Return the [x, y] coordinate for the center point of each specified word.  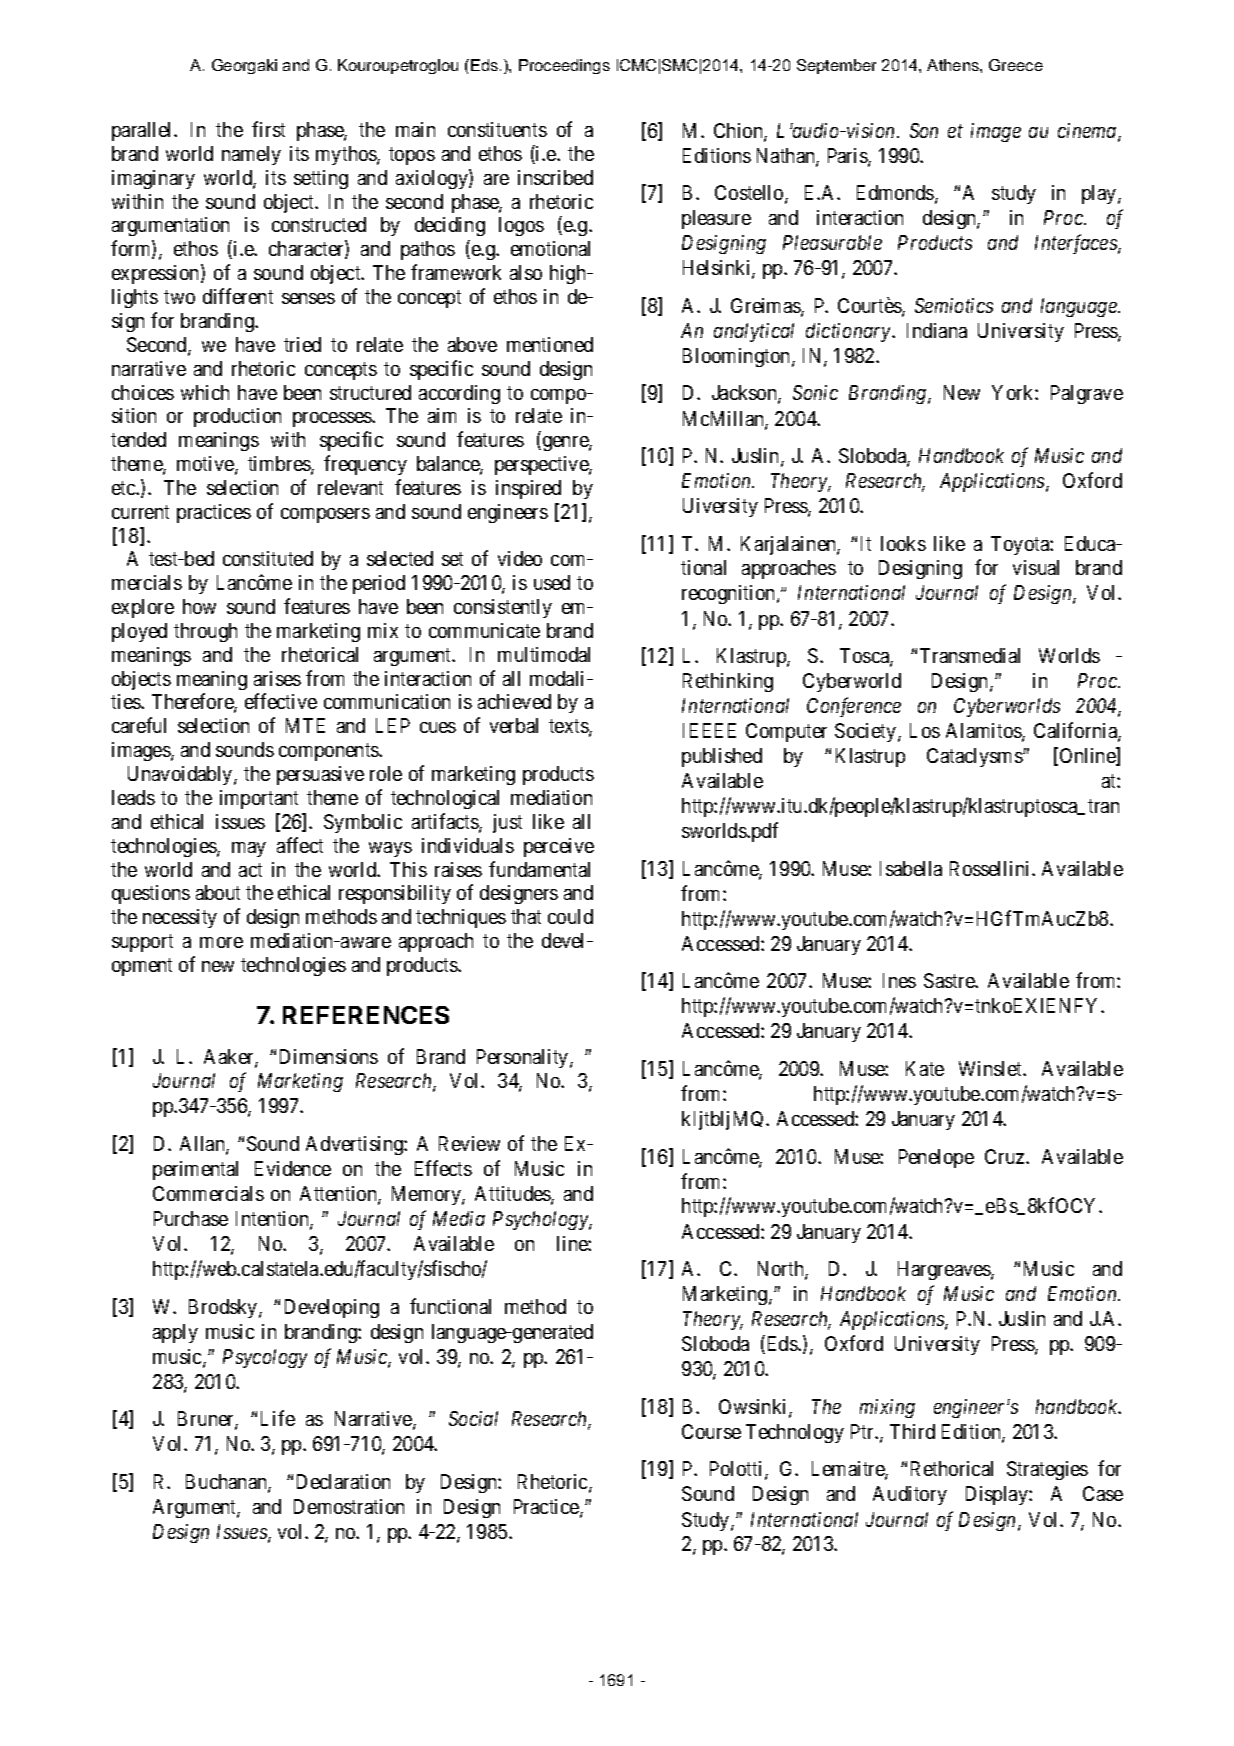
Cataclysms [975, 757]
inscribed [555, 177]
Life [278, 1418]
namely [251, 155]
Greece [1016, 65]
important [259, 799]
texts [569, 727]
